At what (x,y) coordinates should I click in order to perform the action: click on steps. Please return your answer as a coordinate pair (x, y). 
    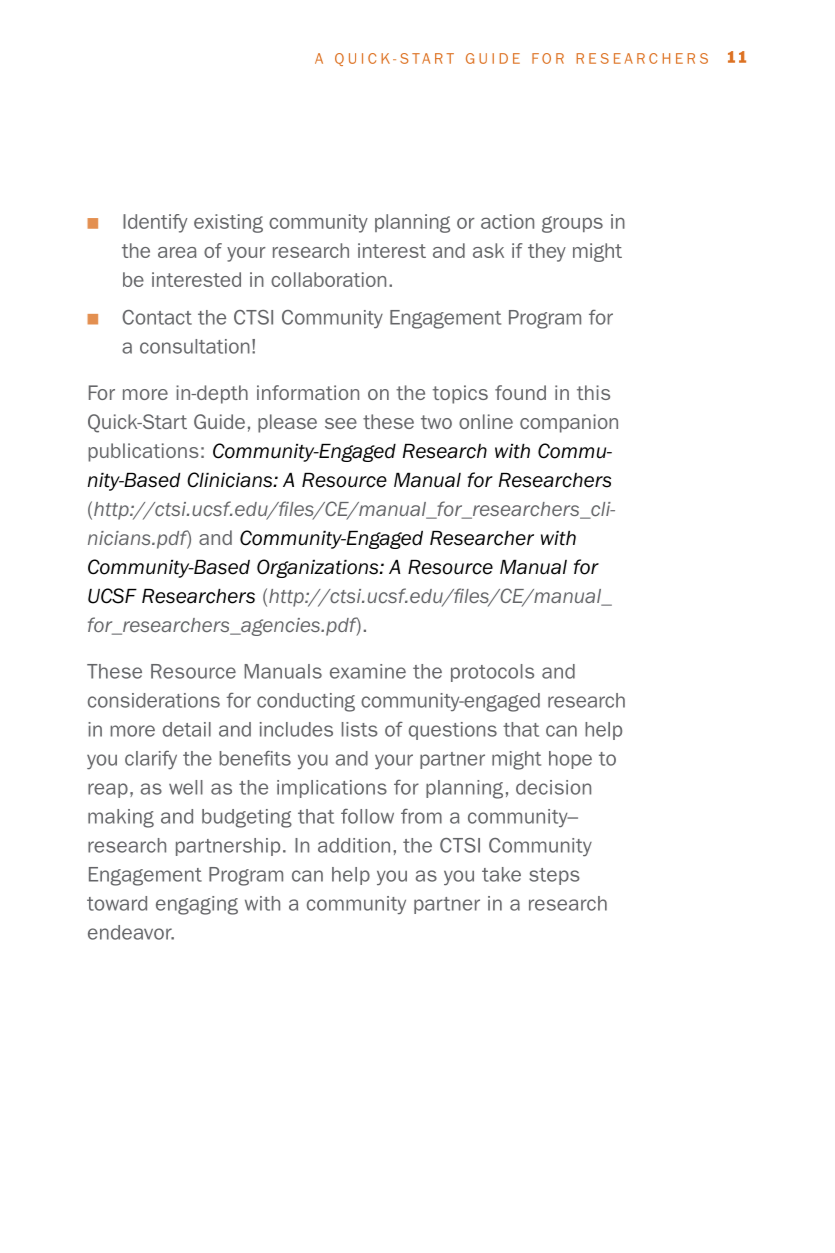
    Looking at the image, I should click on (554, 876).
